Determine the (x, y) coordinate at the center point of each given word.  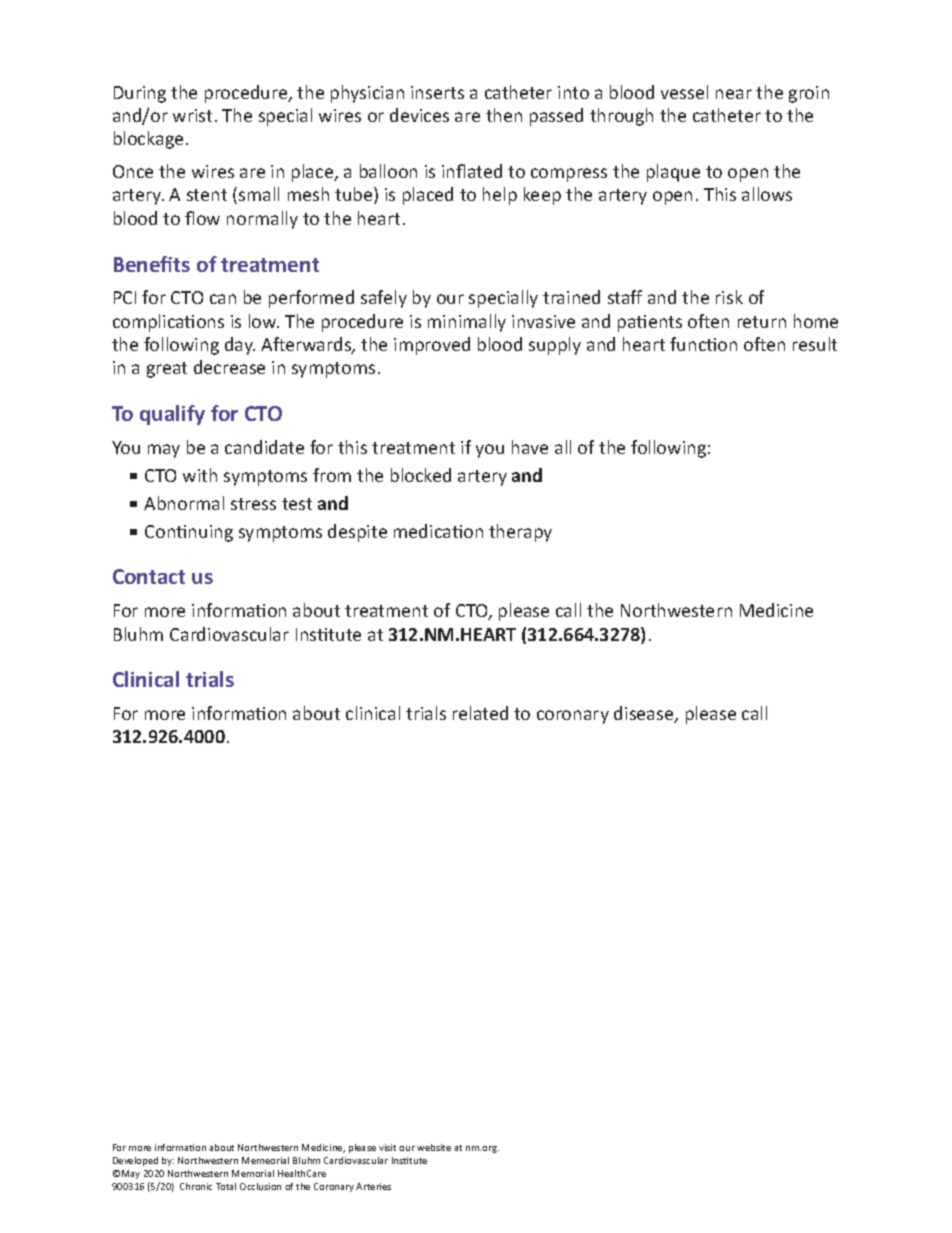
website (434, 1147)
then (504, 115)
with (200, 475)
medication (438, 531)
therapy (520, 533)
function (703, 344)
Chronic (196, 1186)
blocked (421, 475)
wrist (192, 115)
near (734, 94)
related (480, 713)
